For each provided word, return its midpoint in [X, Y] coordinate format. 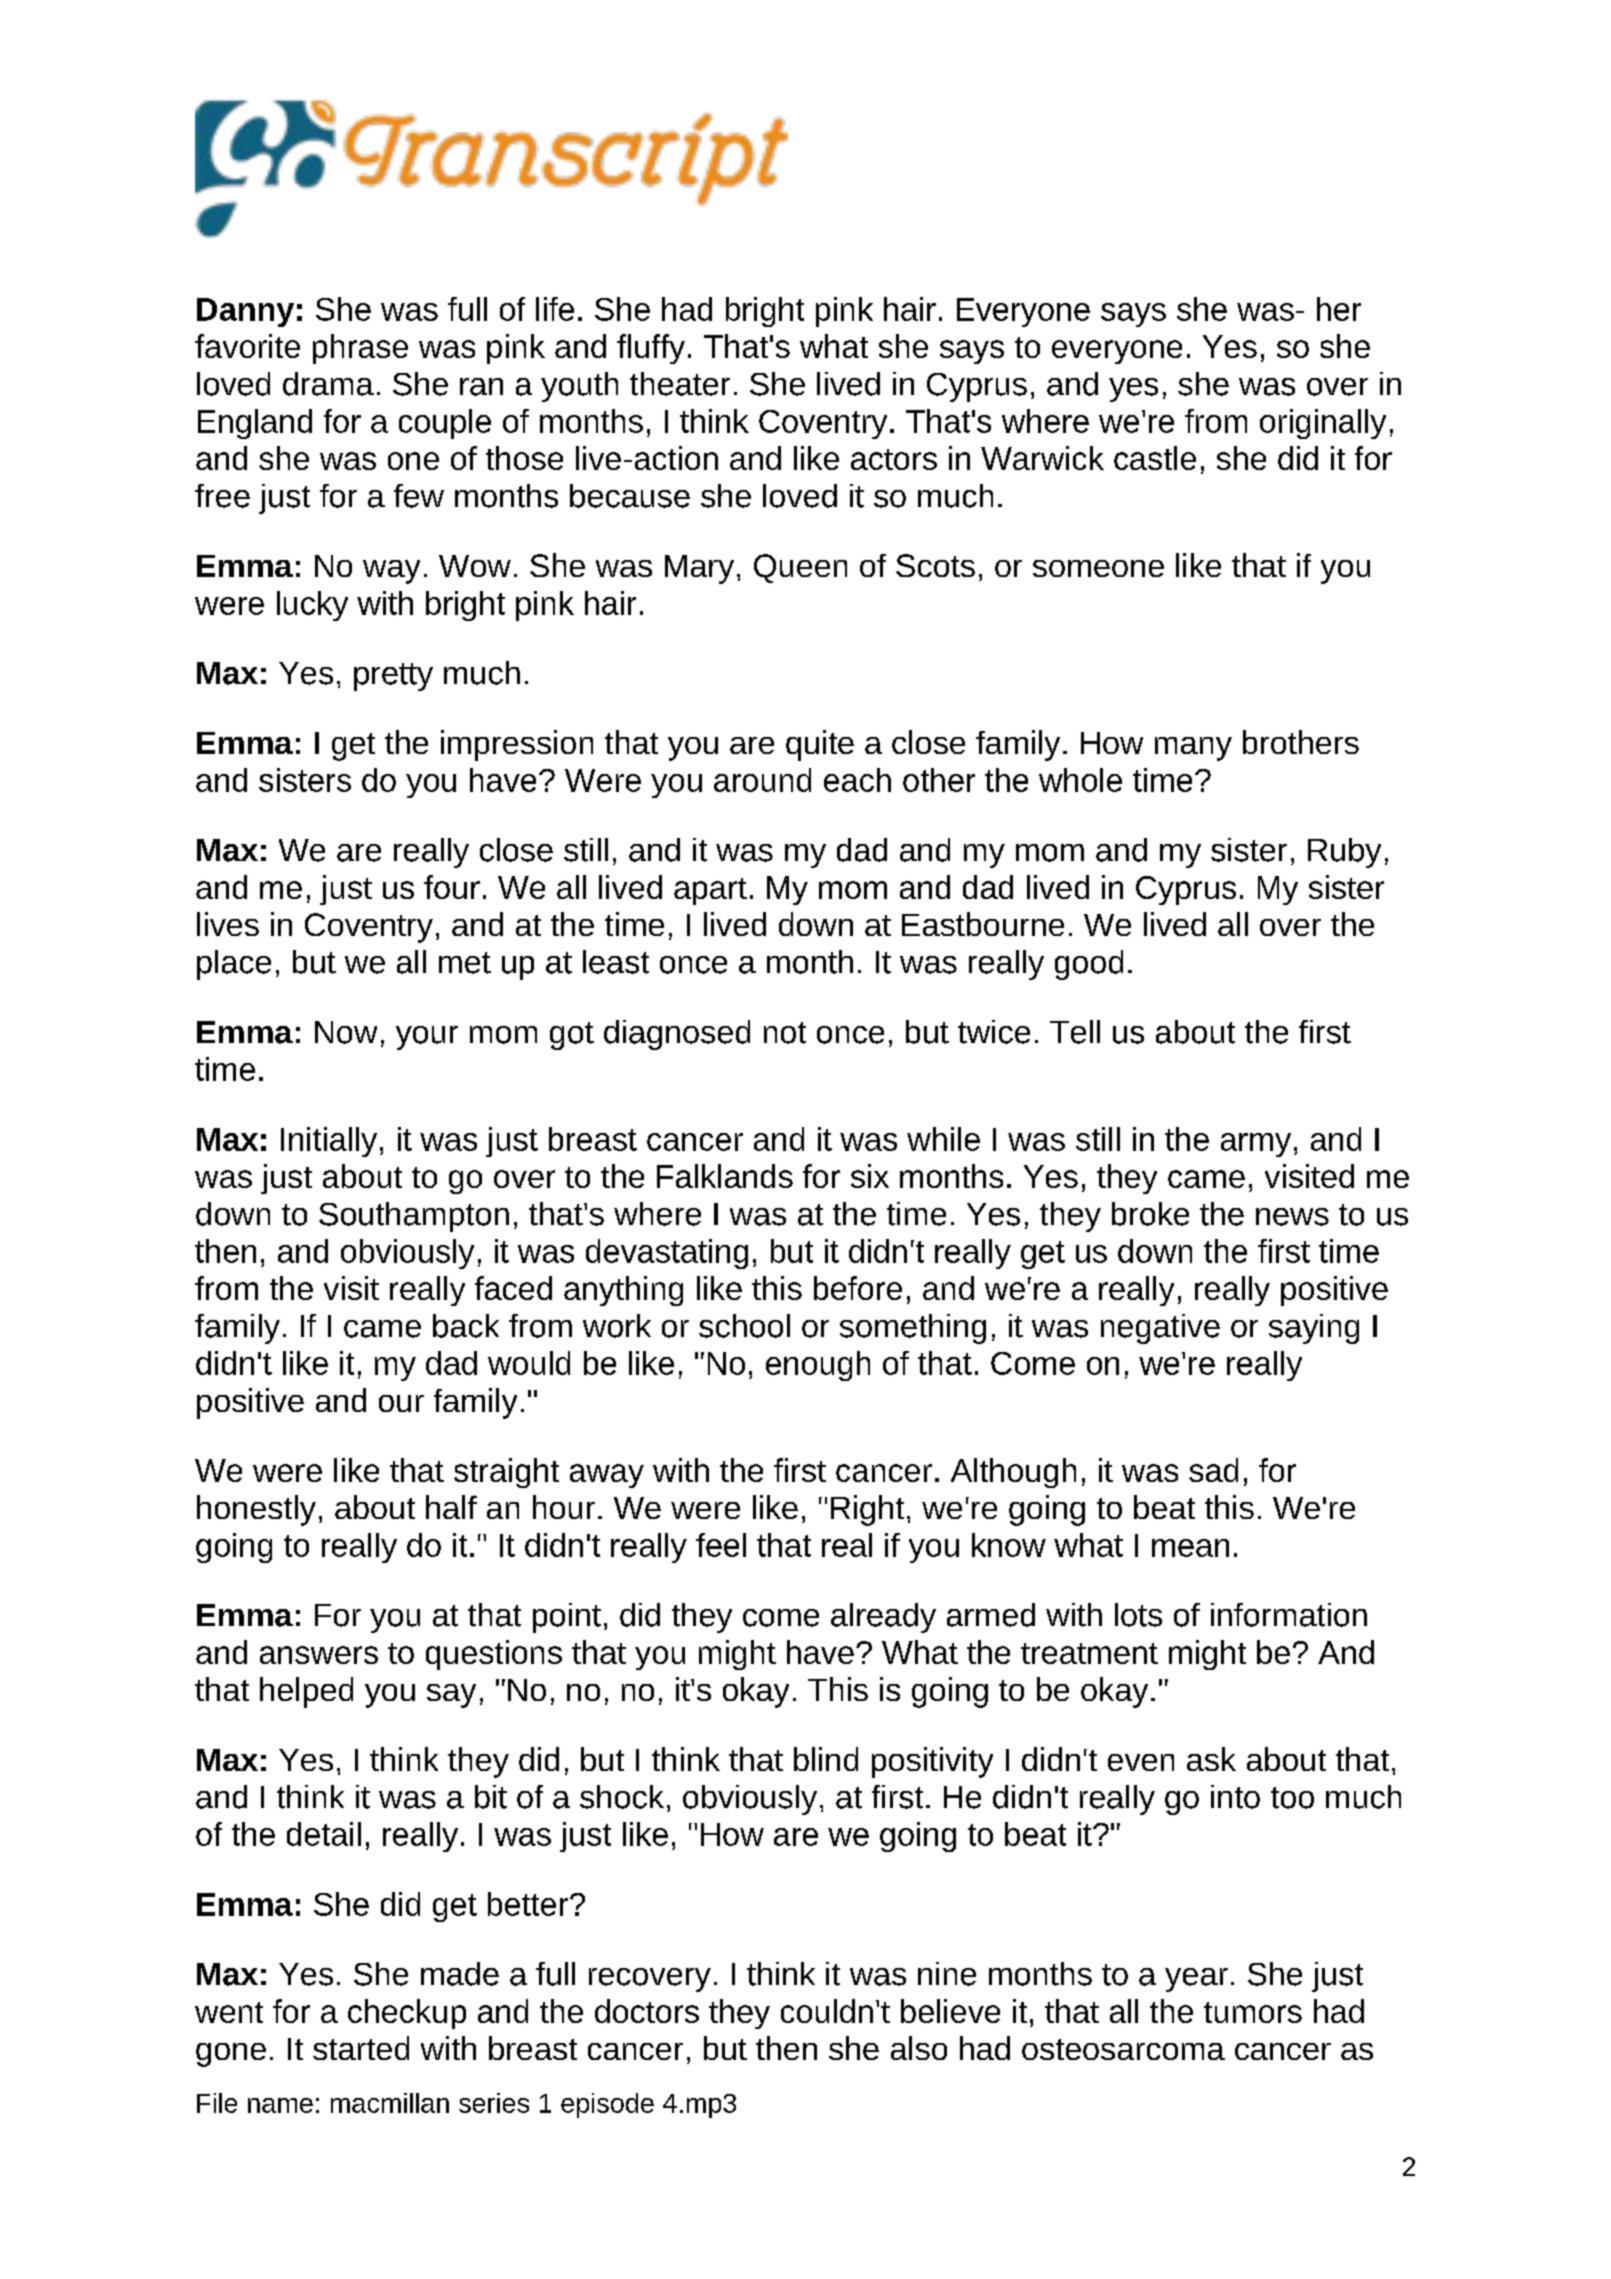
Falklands [725, 1176]
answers [319, 1655]
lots [1138, 1615]
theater [680, 384]
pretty [393, 677]
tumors [1253, 2012]
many [1193, 749]
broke [1150, 1214]
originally [1323, 424]
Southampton [414, 1217]
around [762, 780]
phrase [360, 349]
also [919, 2048]
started [361, 2048]
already [883, 1618]
